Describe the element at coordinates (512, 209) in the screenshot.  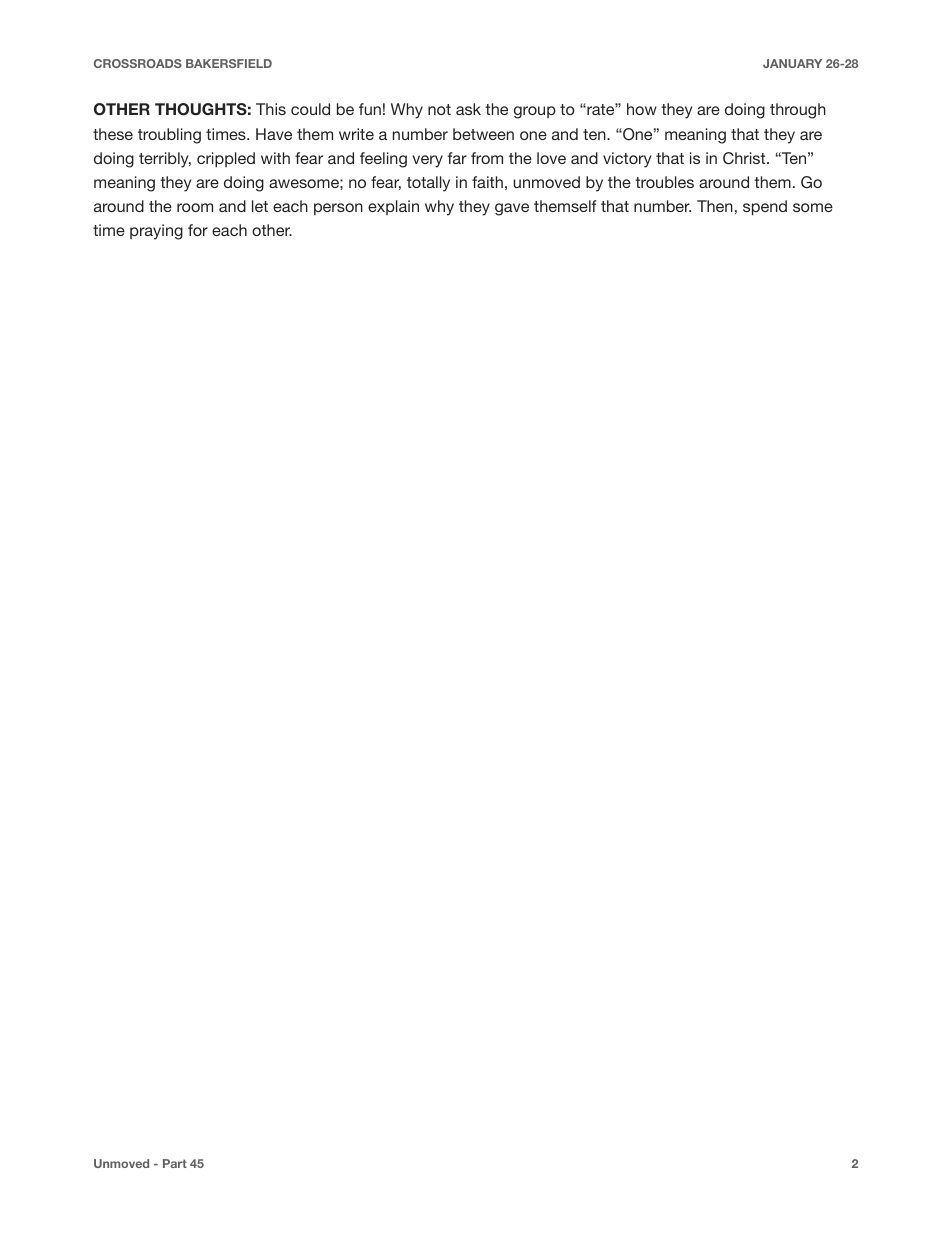
I see `gave` at that location.
